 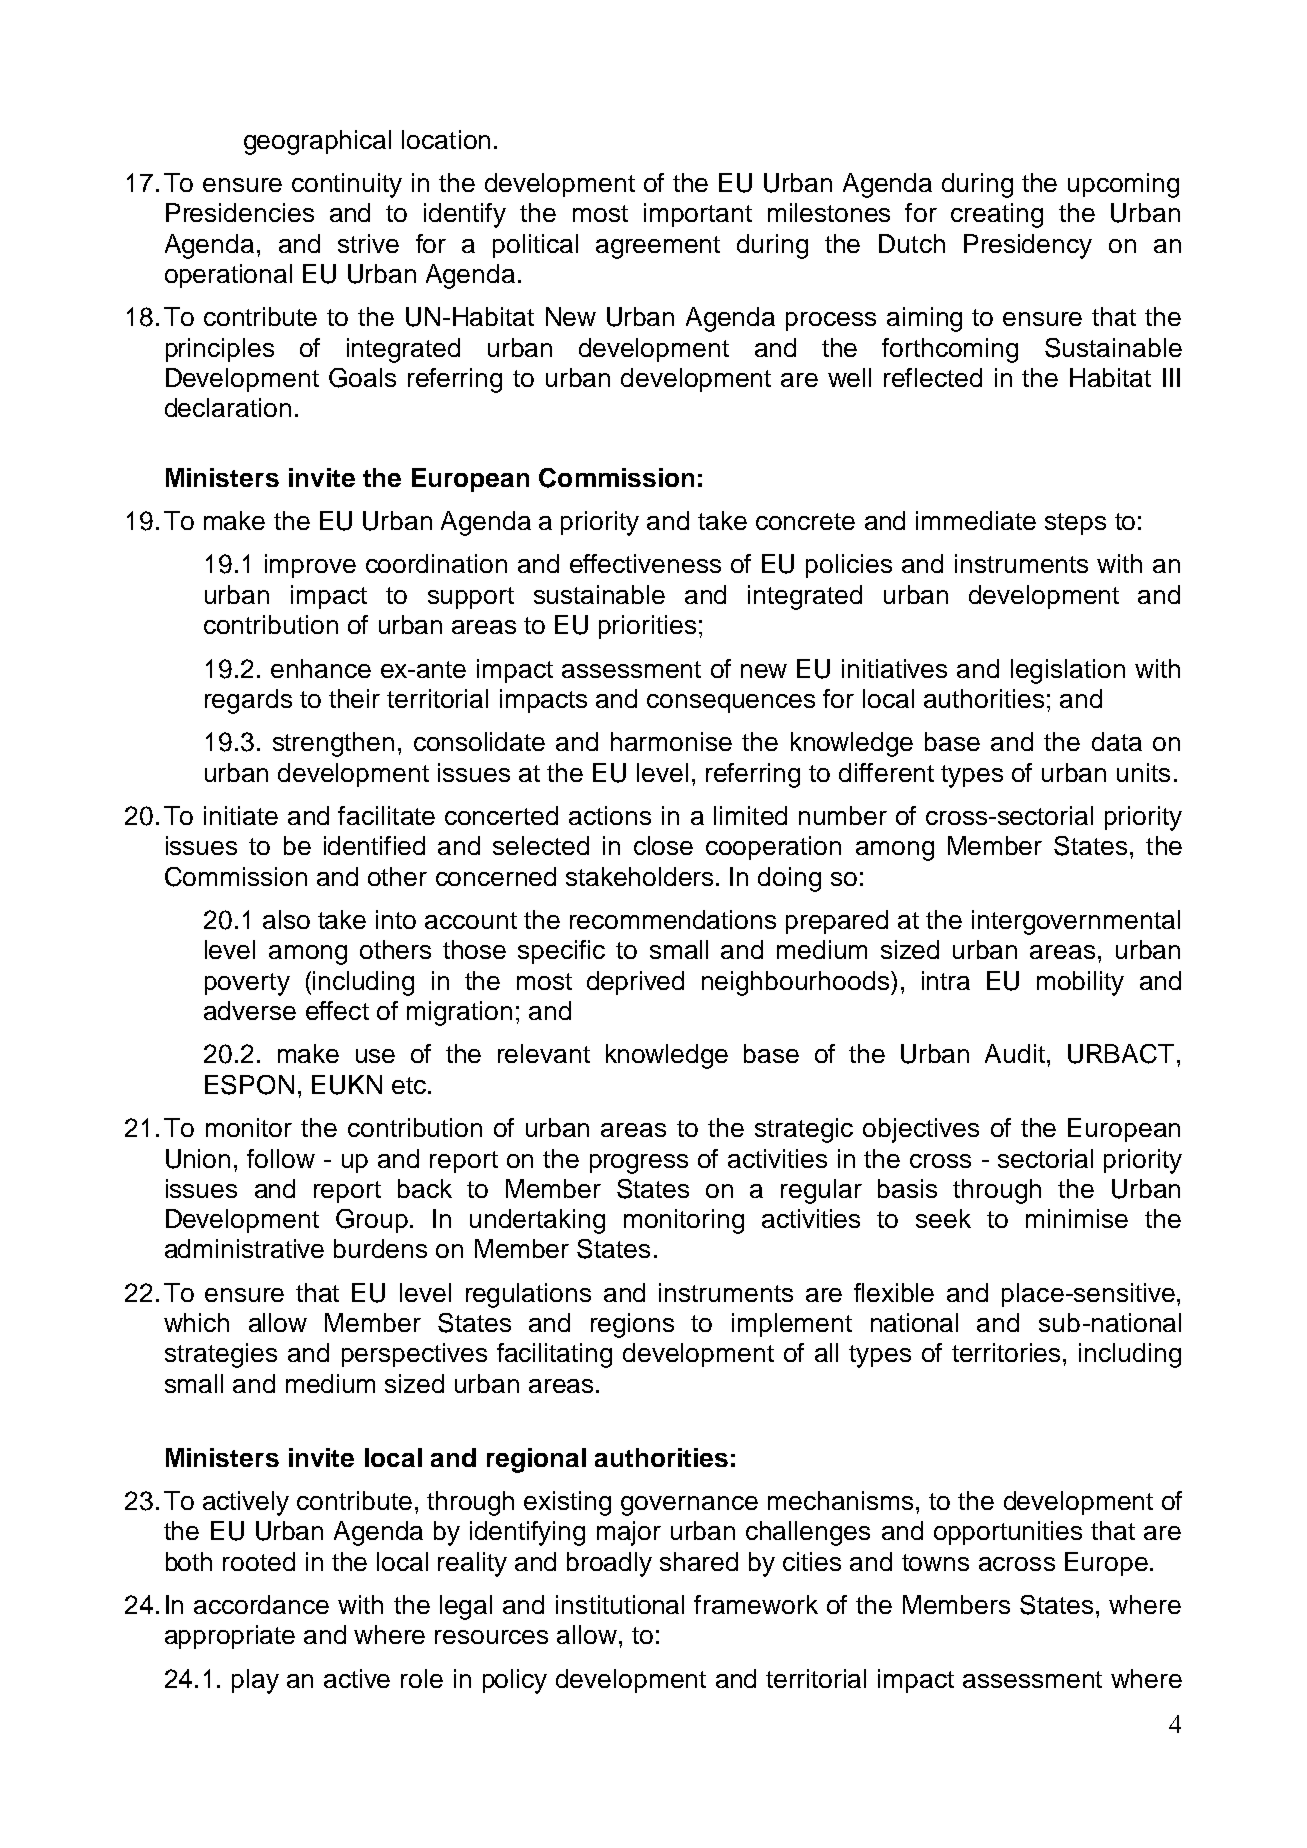 What do you see at coordinates (261, 1604) in the document?
I see `accordance` at bounding box center [261, 1604].
